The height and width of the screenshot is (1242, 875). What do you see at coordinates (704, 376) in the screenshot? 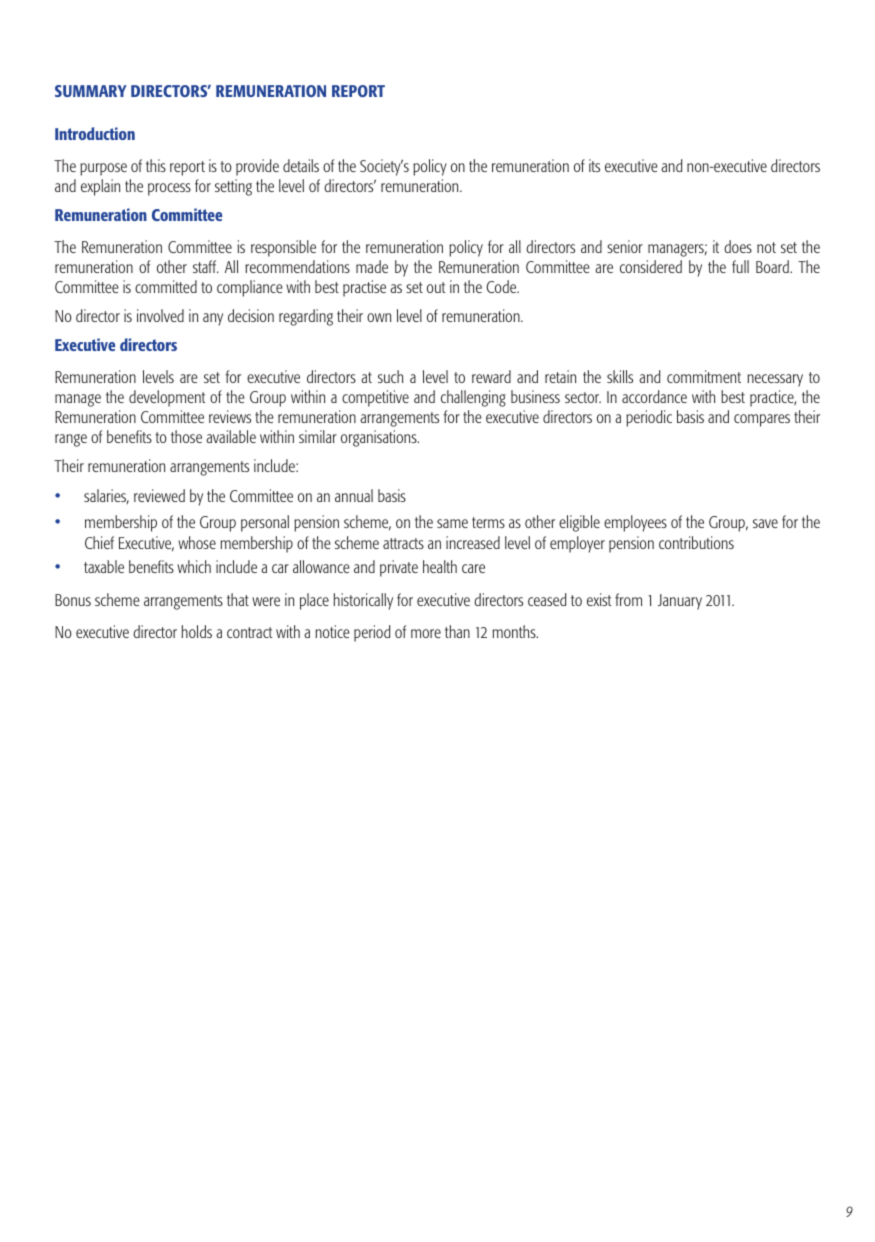
I see `commitment` at bounding box center [704, 376].
